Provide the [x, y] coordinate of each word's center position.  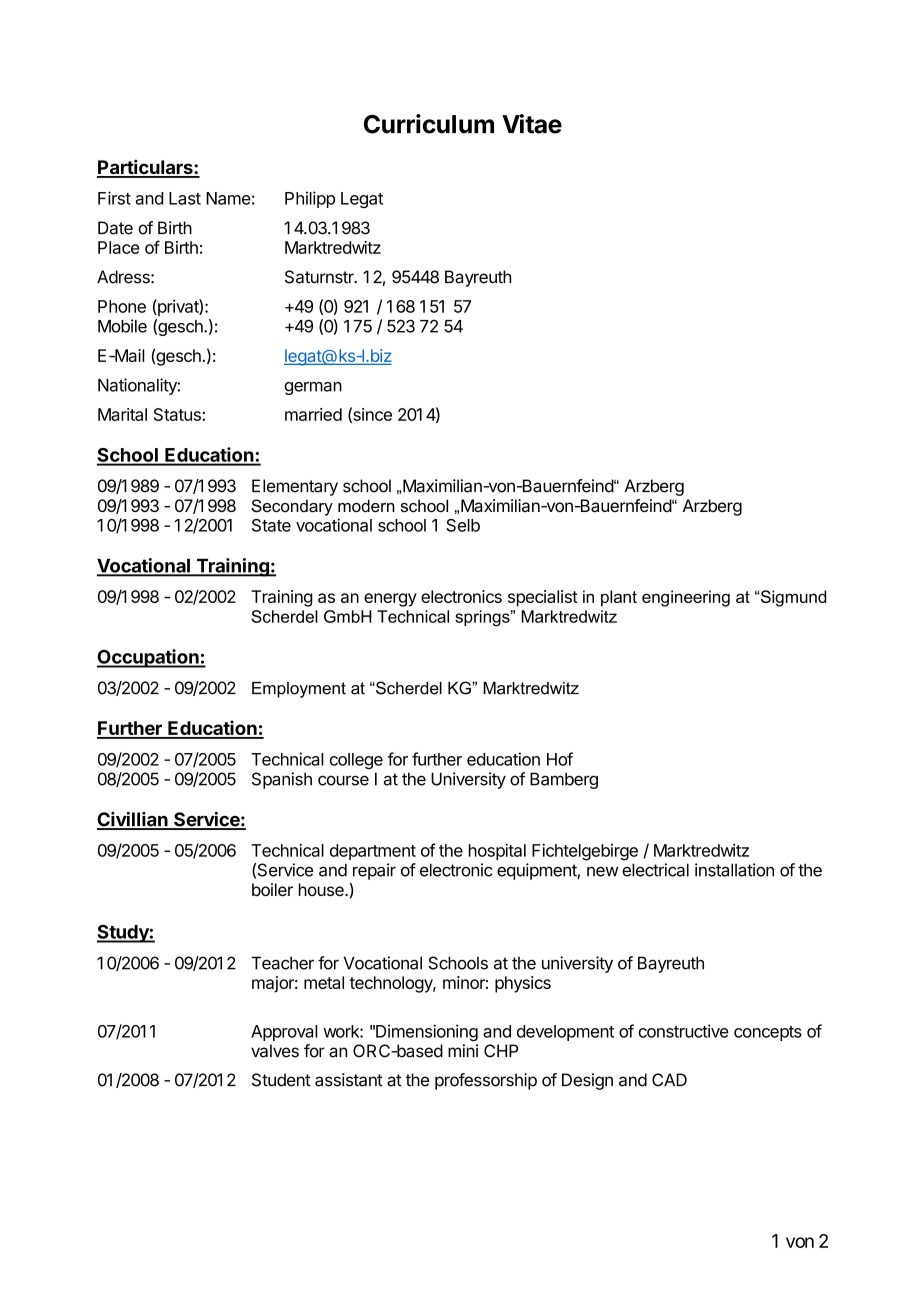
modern [366, 505]
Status [178, 414]
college [356, 761]
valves [275, 1051]
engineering [686, 598]
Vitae [532, 124]
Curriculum [429, 124]
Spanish [282, 780]
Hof [560, 759]
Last [185, 198]
